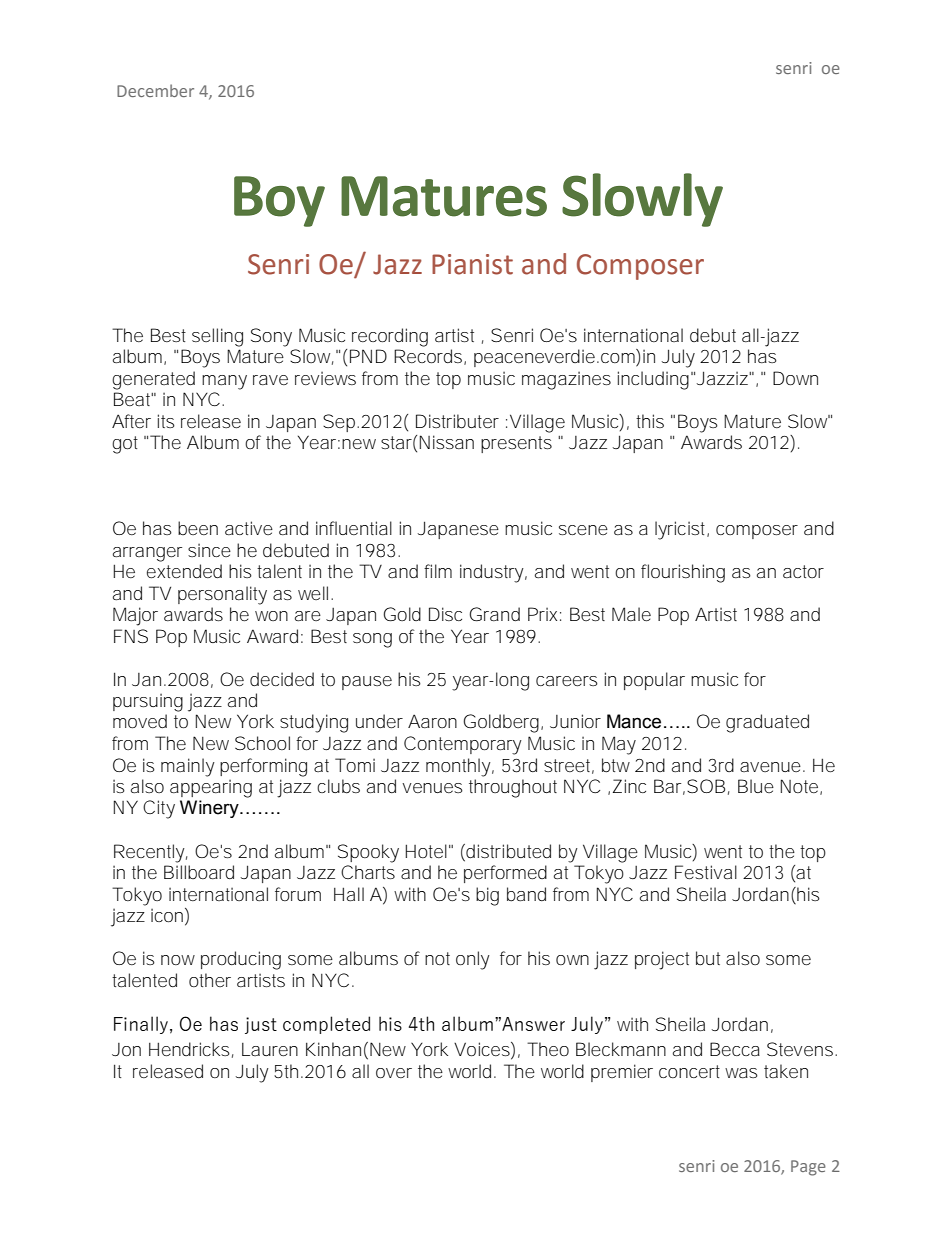 The width and height of the document is (952, 1233). Describe the element at coordinates (189, 1049) in the document. I see `Hendricks` at that location.
